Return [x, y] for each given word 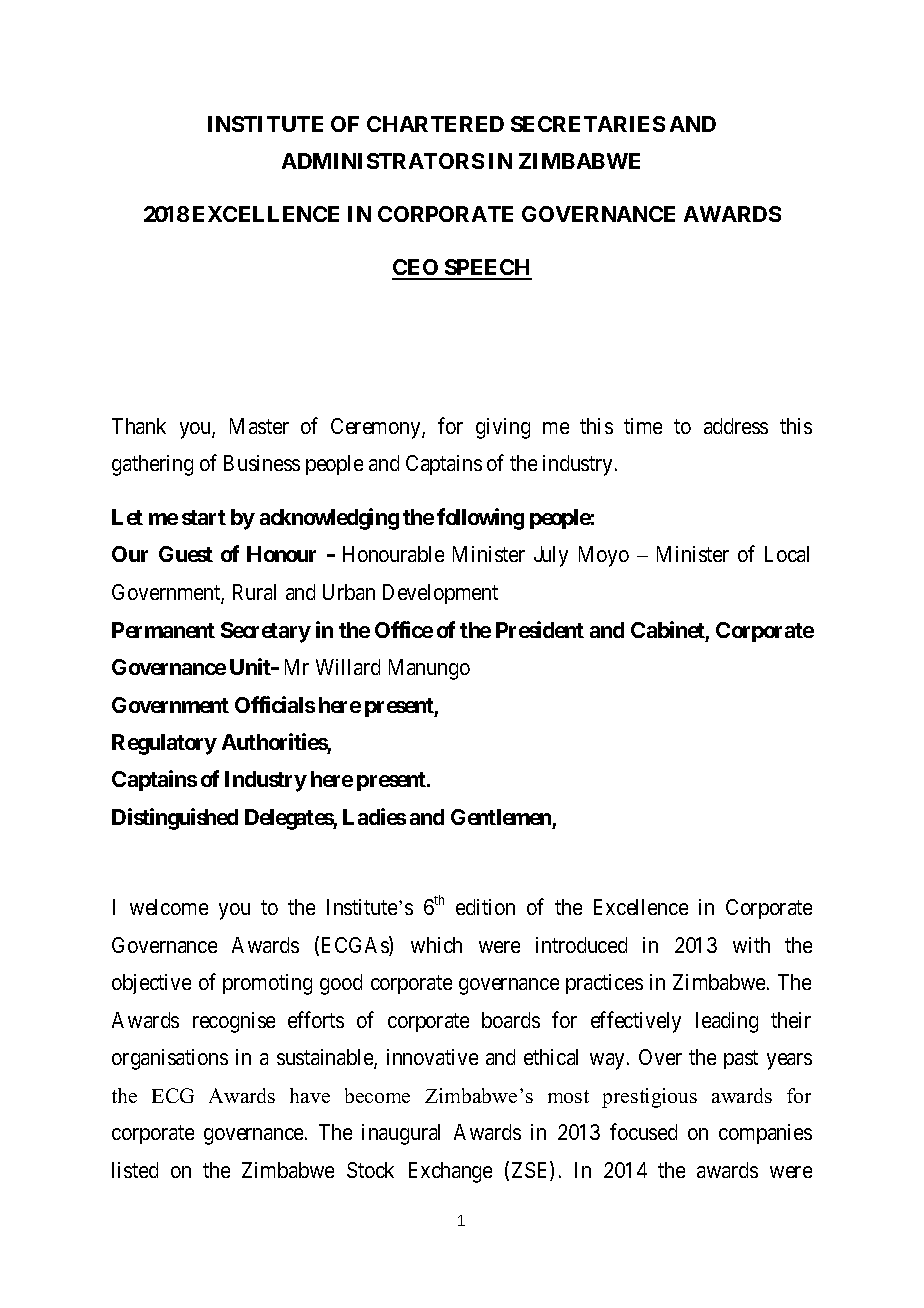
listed [135, 1170]
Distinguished [175, 819]
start [204, 517]
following [480, 519]
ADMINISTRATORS [383, 161]
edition [485, 907]
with [751, 945]
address [736, 426]
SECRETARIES [588, 124]
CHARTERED [435, 124]
